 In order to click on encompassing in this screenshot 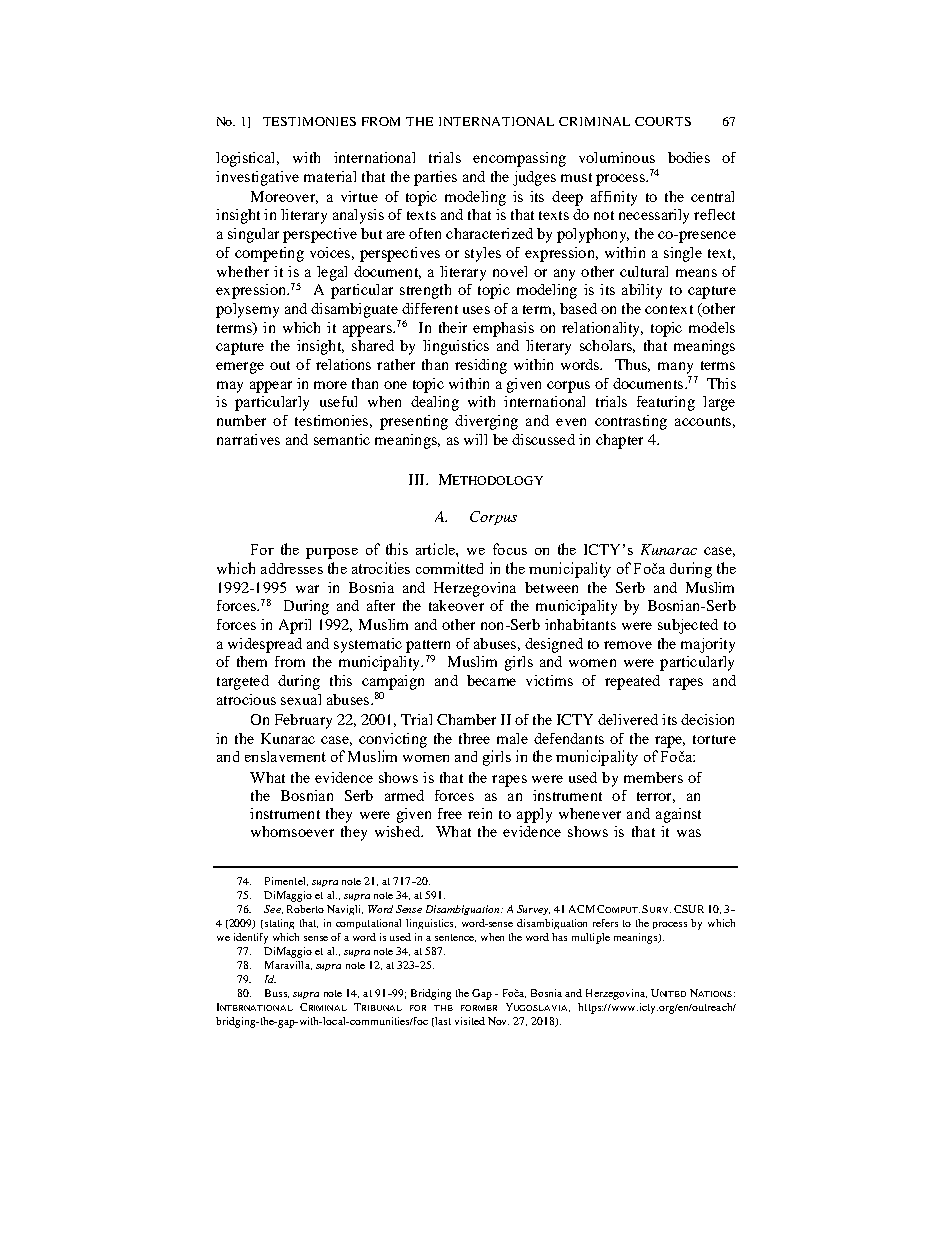, I will do `click(519, 159)`.
